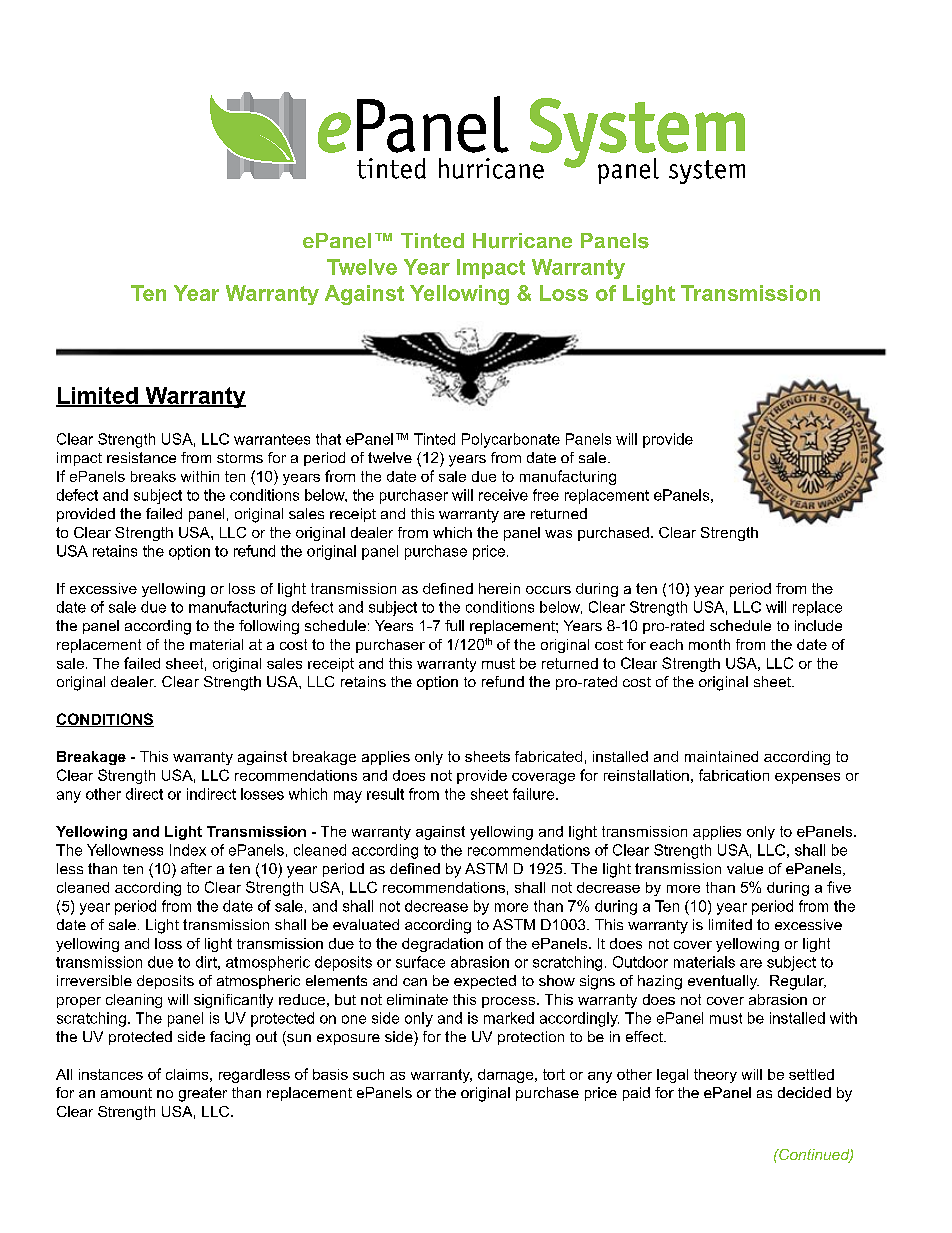  What do you see at coordinates (153, 476) in the page?
I see `breaks` at bounding box center [153, 476].
